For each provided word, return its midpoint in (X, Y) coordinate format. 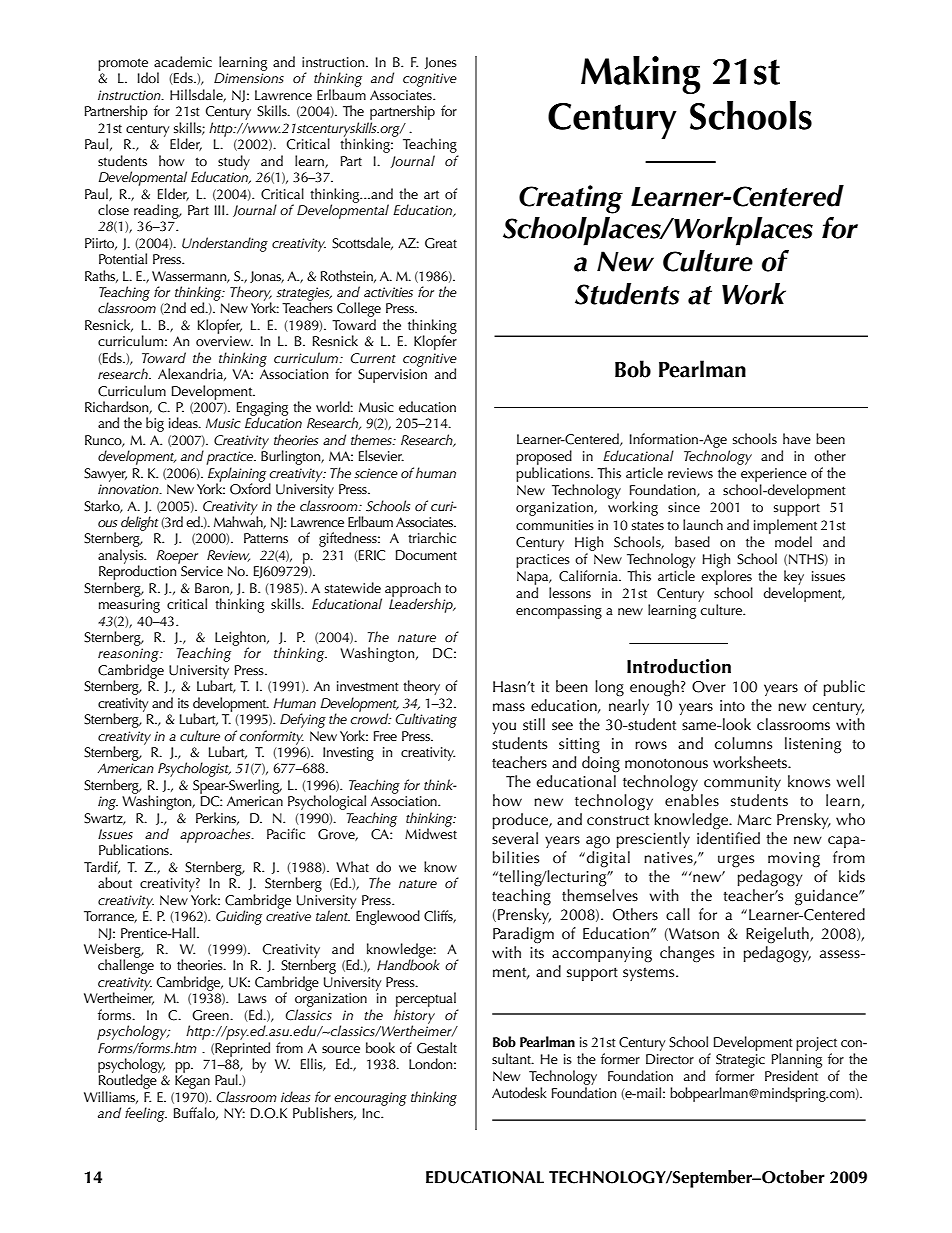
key (794, 577)
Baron (213, 589)
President (791, 1075)
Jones (441, 63)
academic (183, 61)
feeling (146, 1114)
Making (640, 75)
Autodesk (519, 1092)
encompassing (559, 612)
